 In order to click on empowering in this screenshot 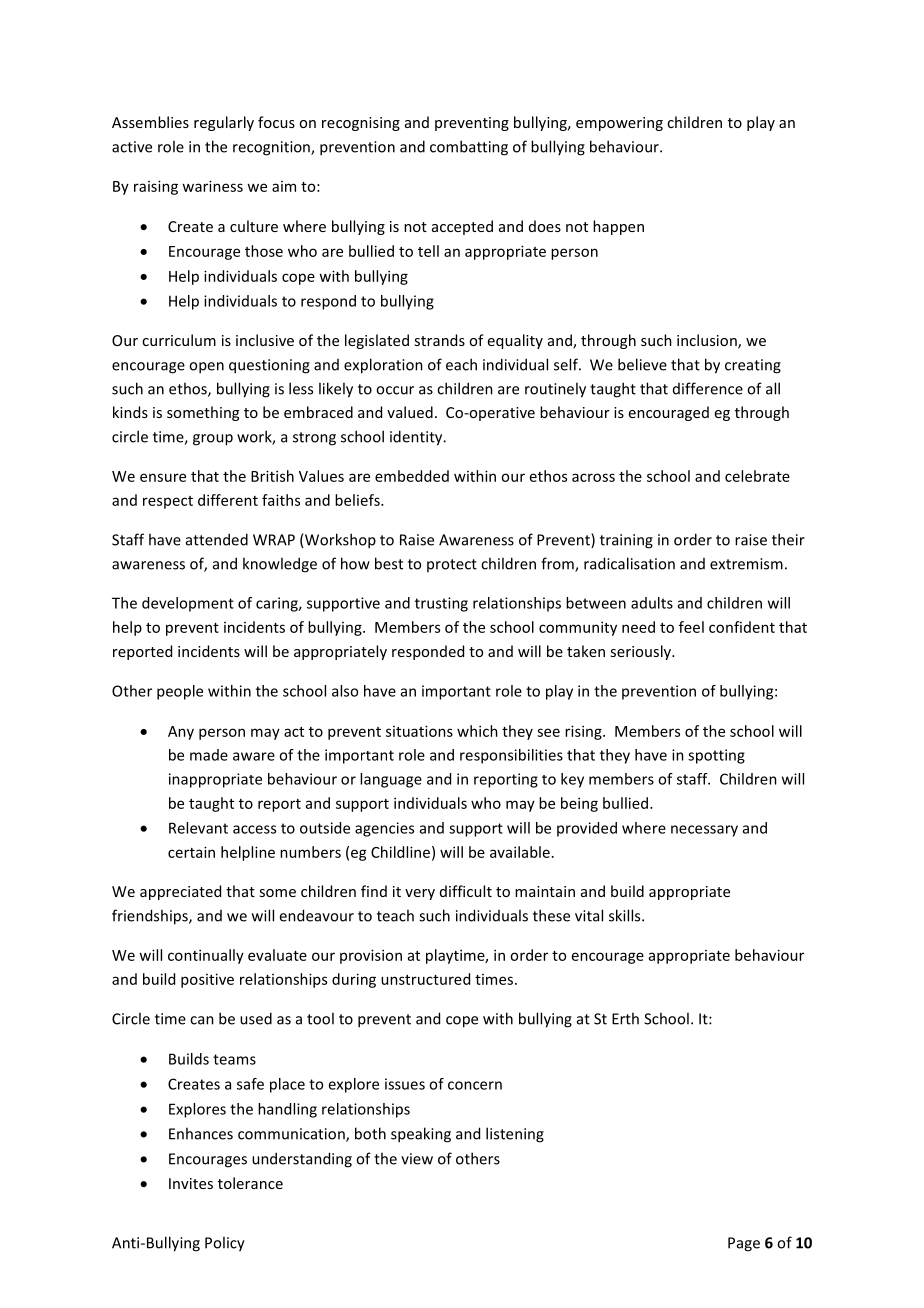, I will do `click(619, 124)`.
